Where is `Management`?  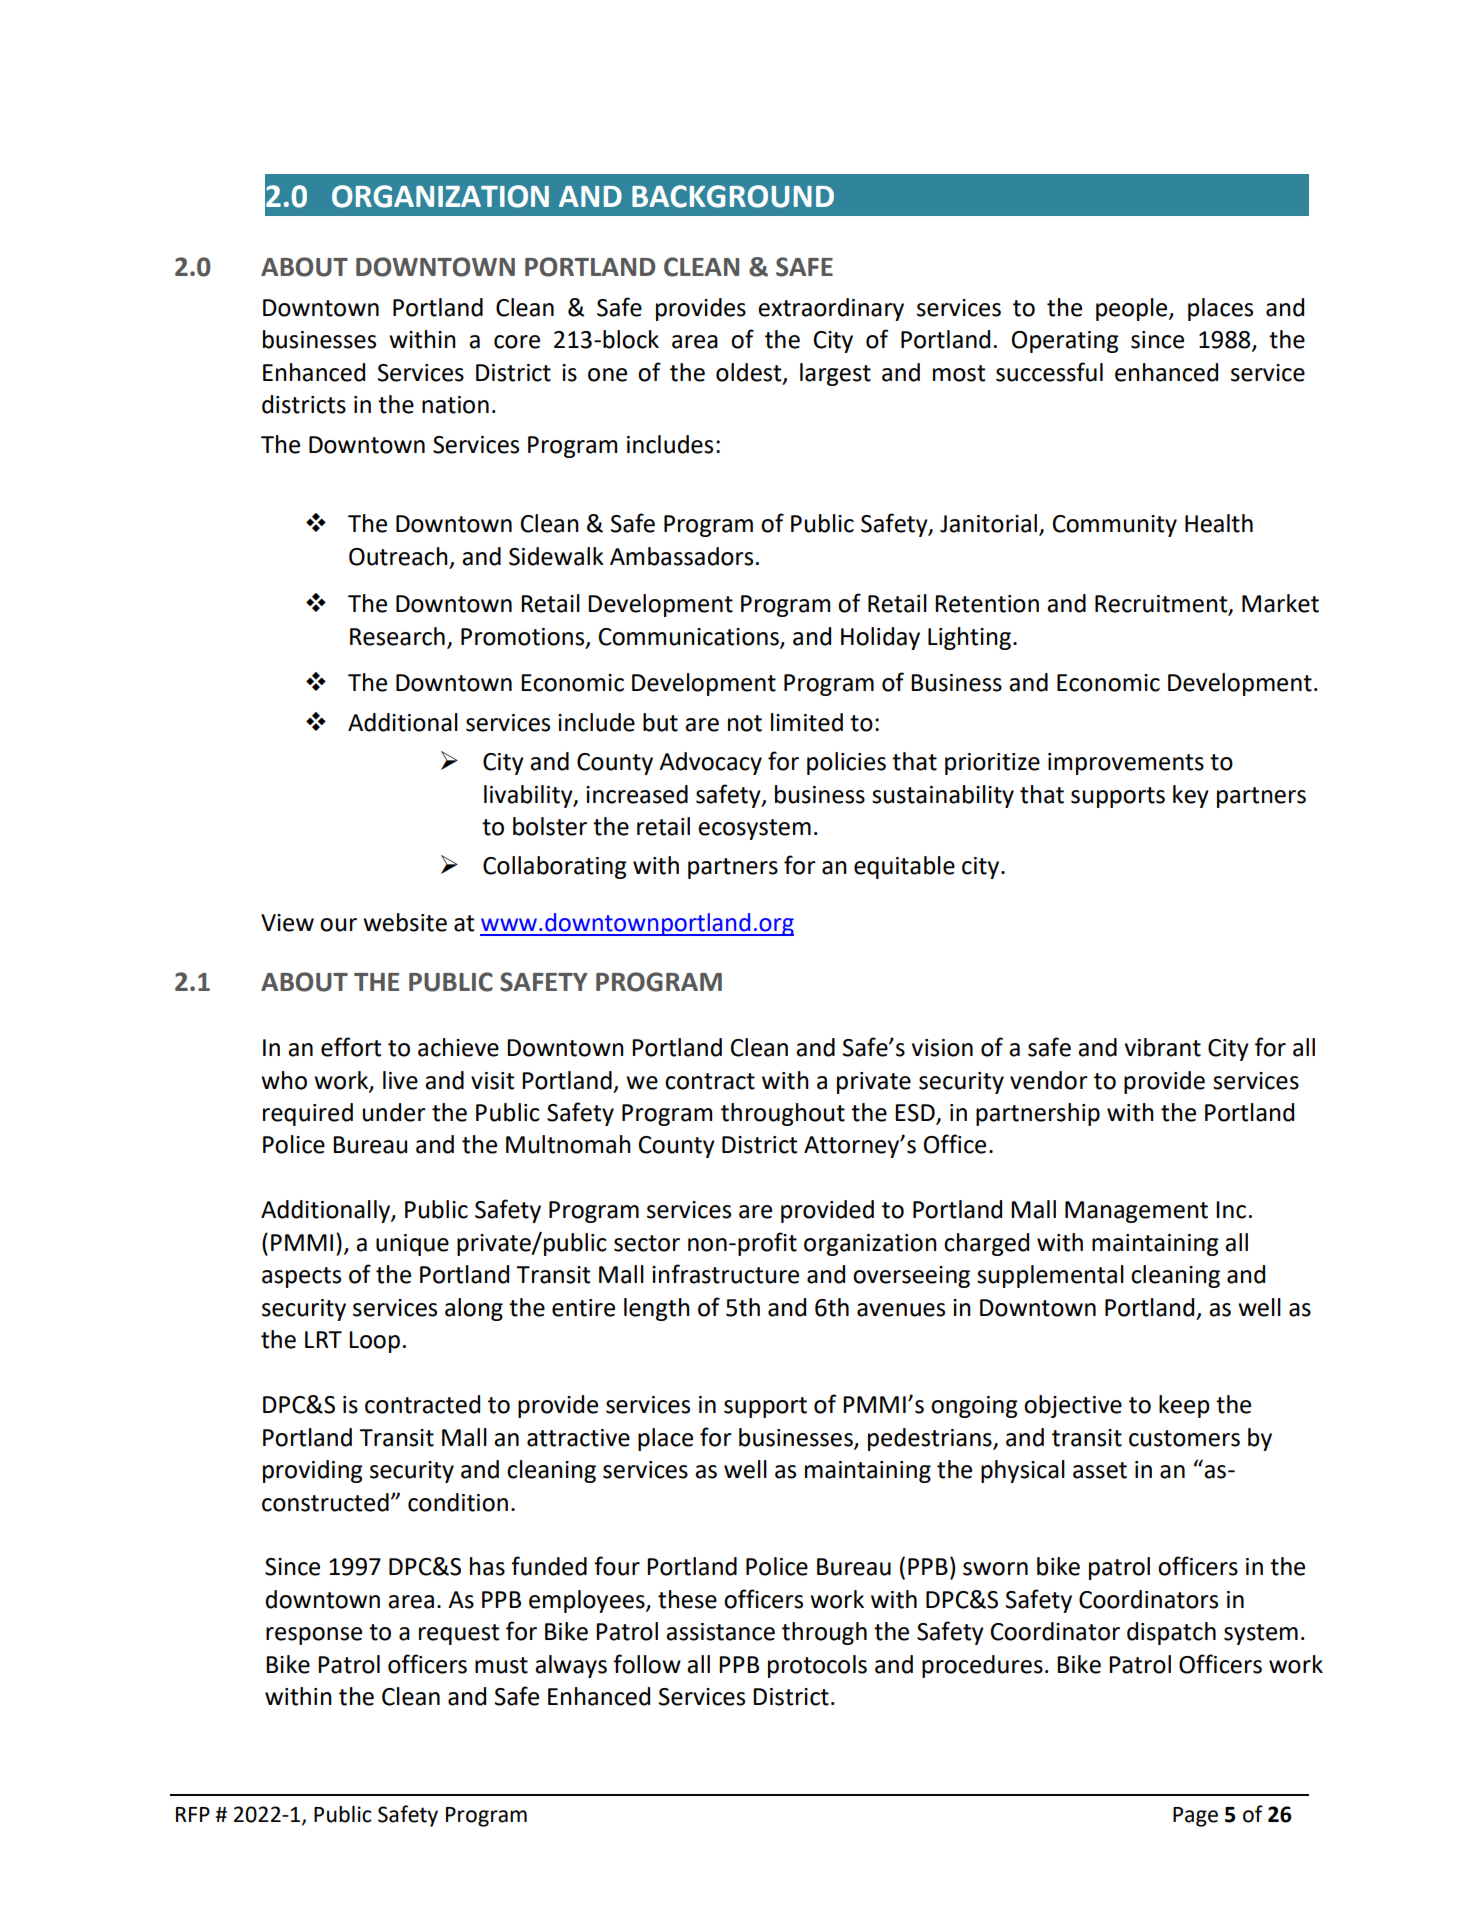
Management is located at coordinates (1136, 1212).
